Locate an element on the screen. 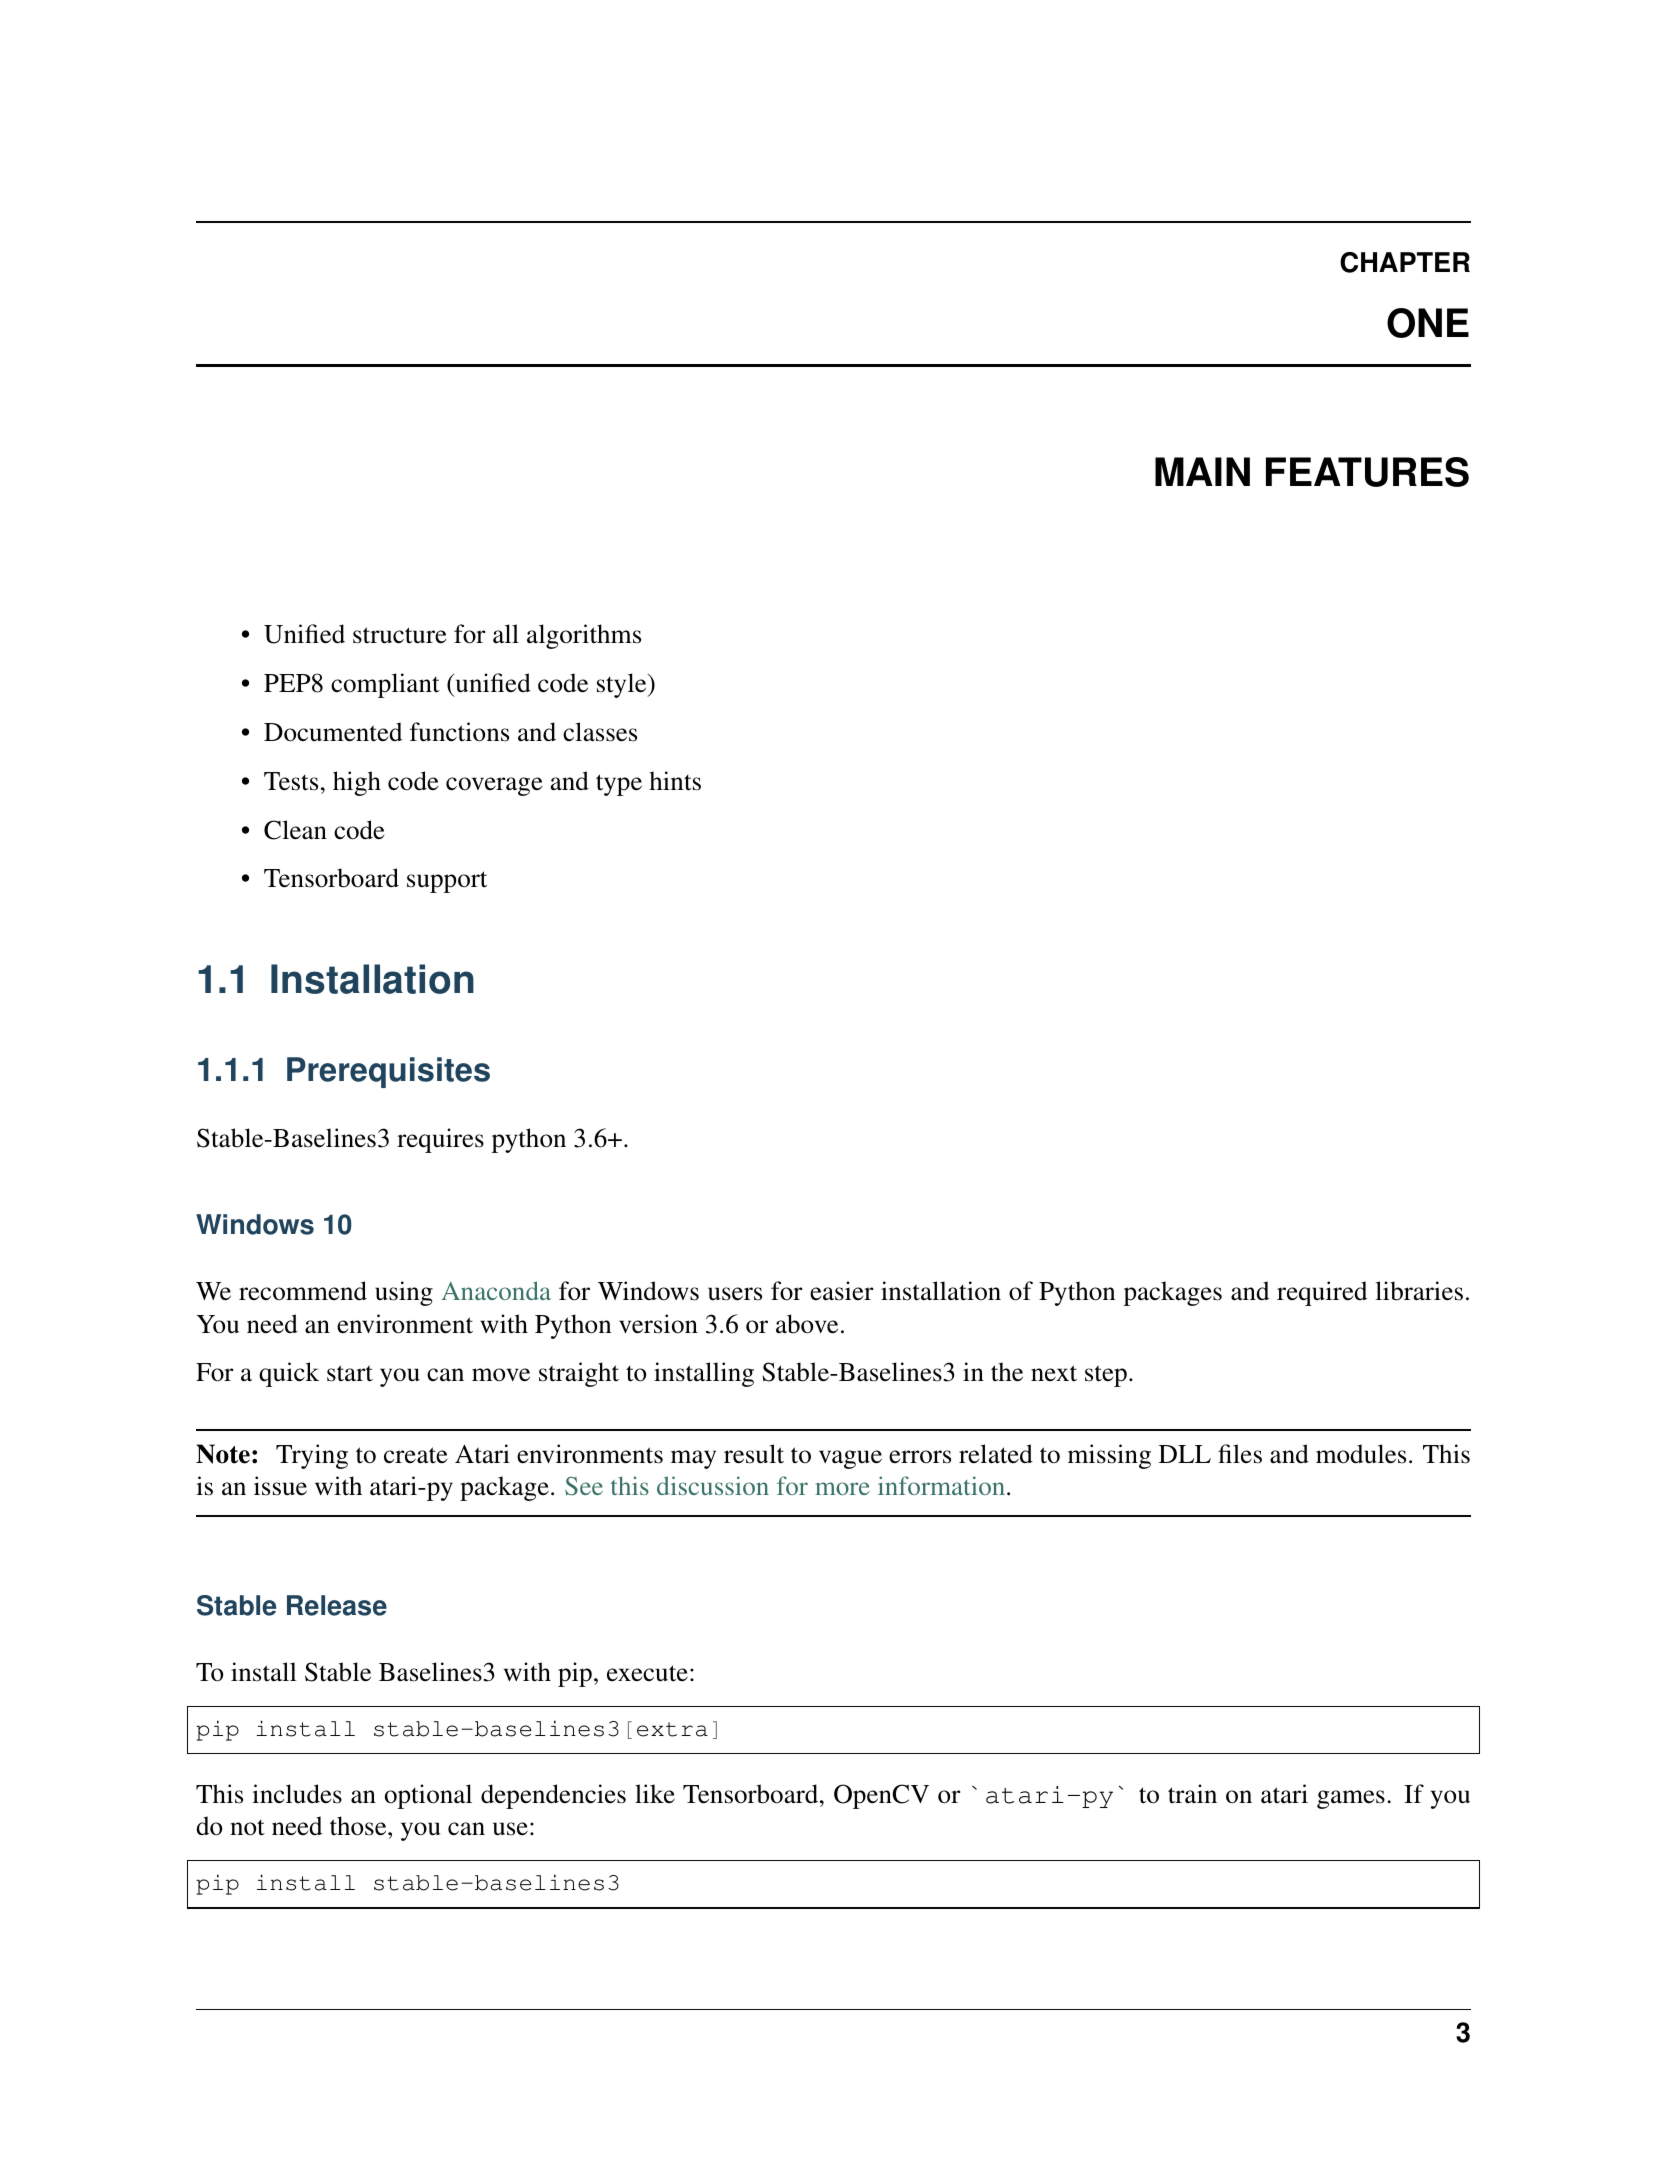  required is located at coordinates (1322, 1293).
